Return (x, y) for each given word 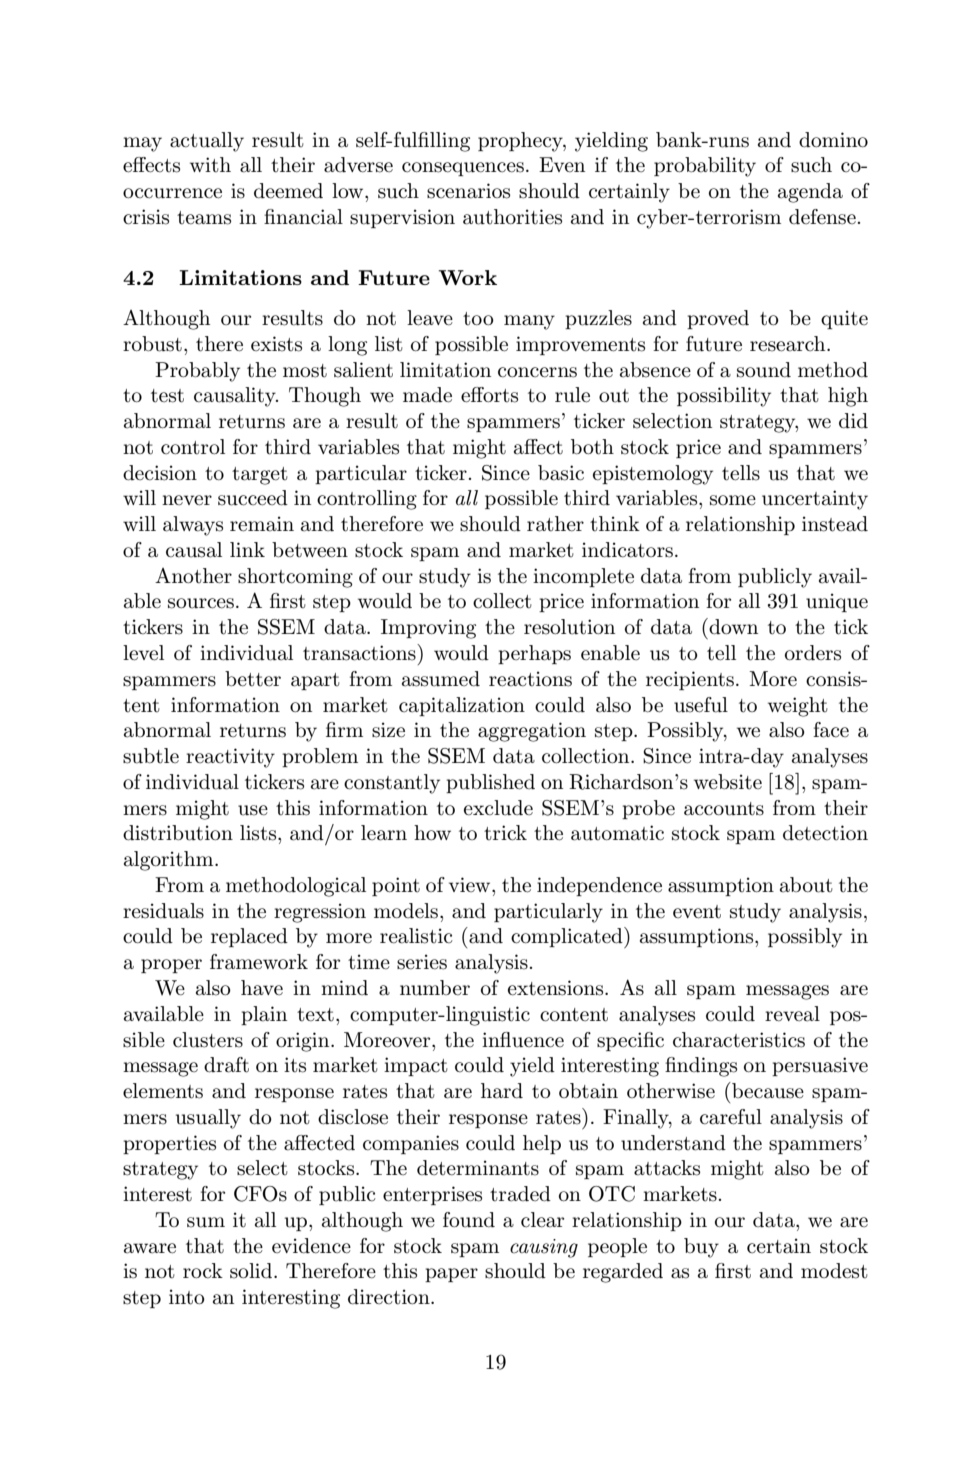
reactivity (230, 758)
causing (544, 1248)
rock (203, 1270)
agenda (810, 193)
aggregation (532, 732)
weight (798, 707)
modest (834, 1271)
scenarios (468, 191)
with (210, 165)
